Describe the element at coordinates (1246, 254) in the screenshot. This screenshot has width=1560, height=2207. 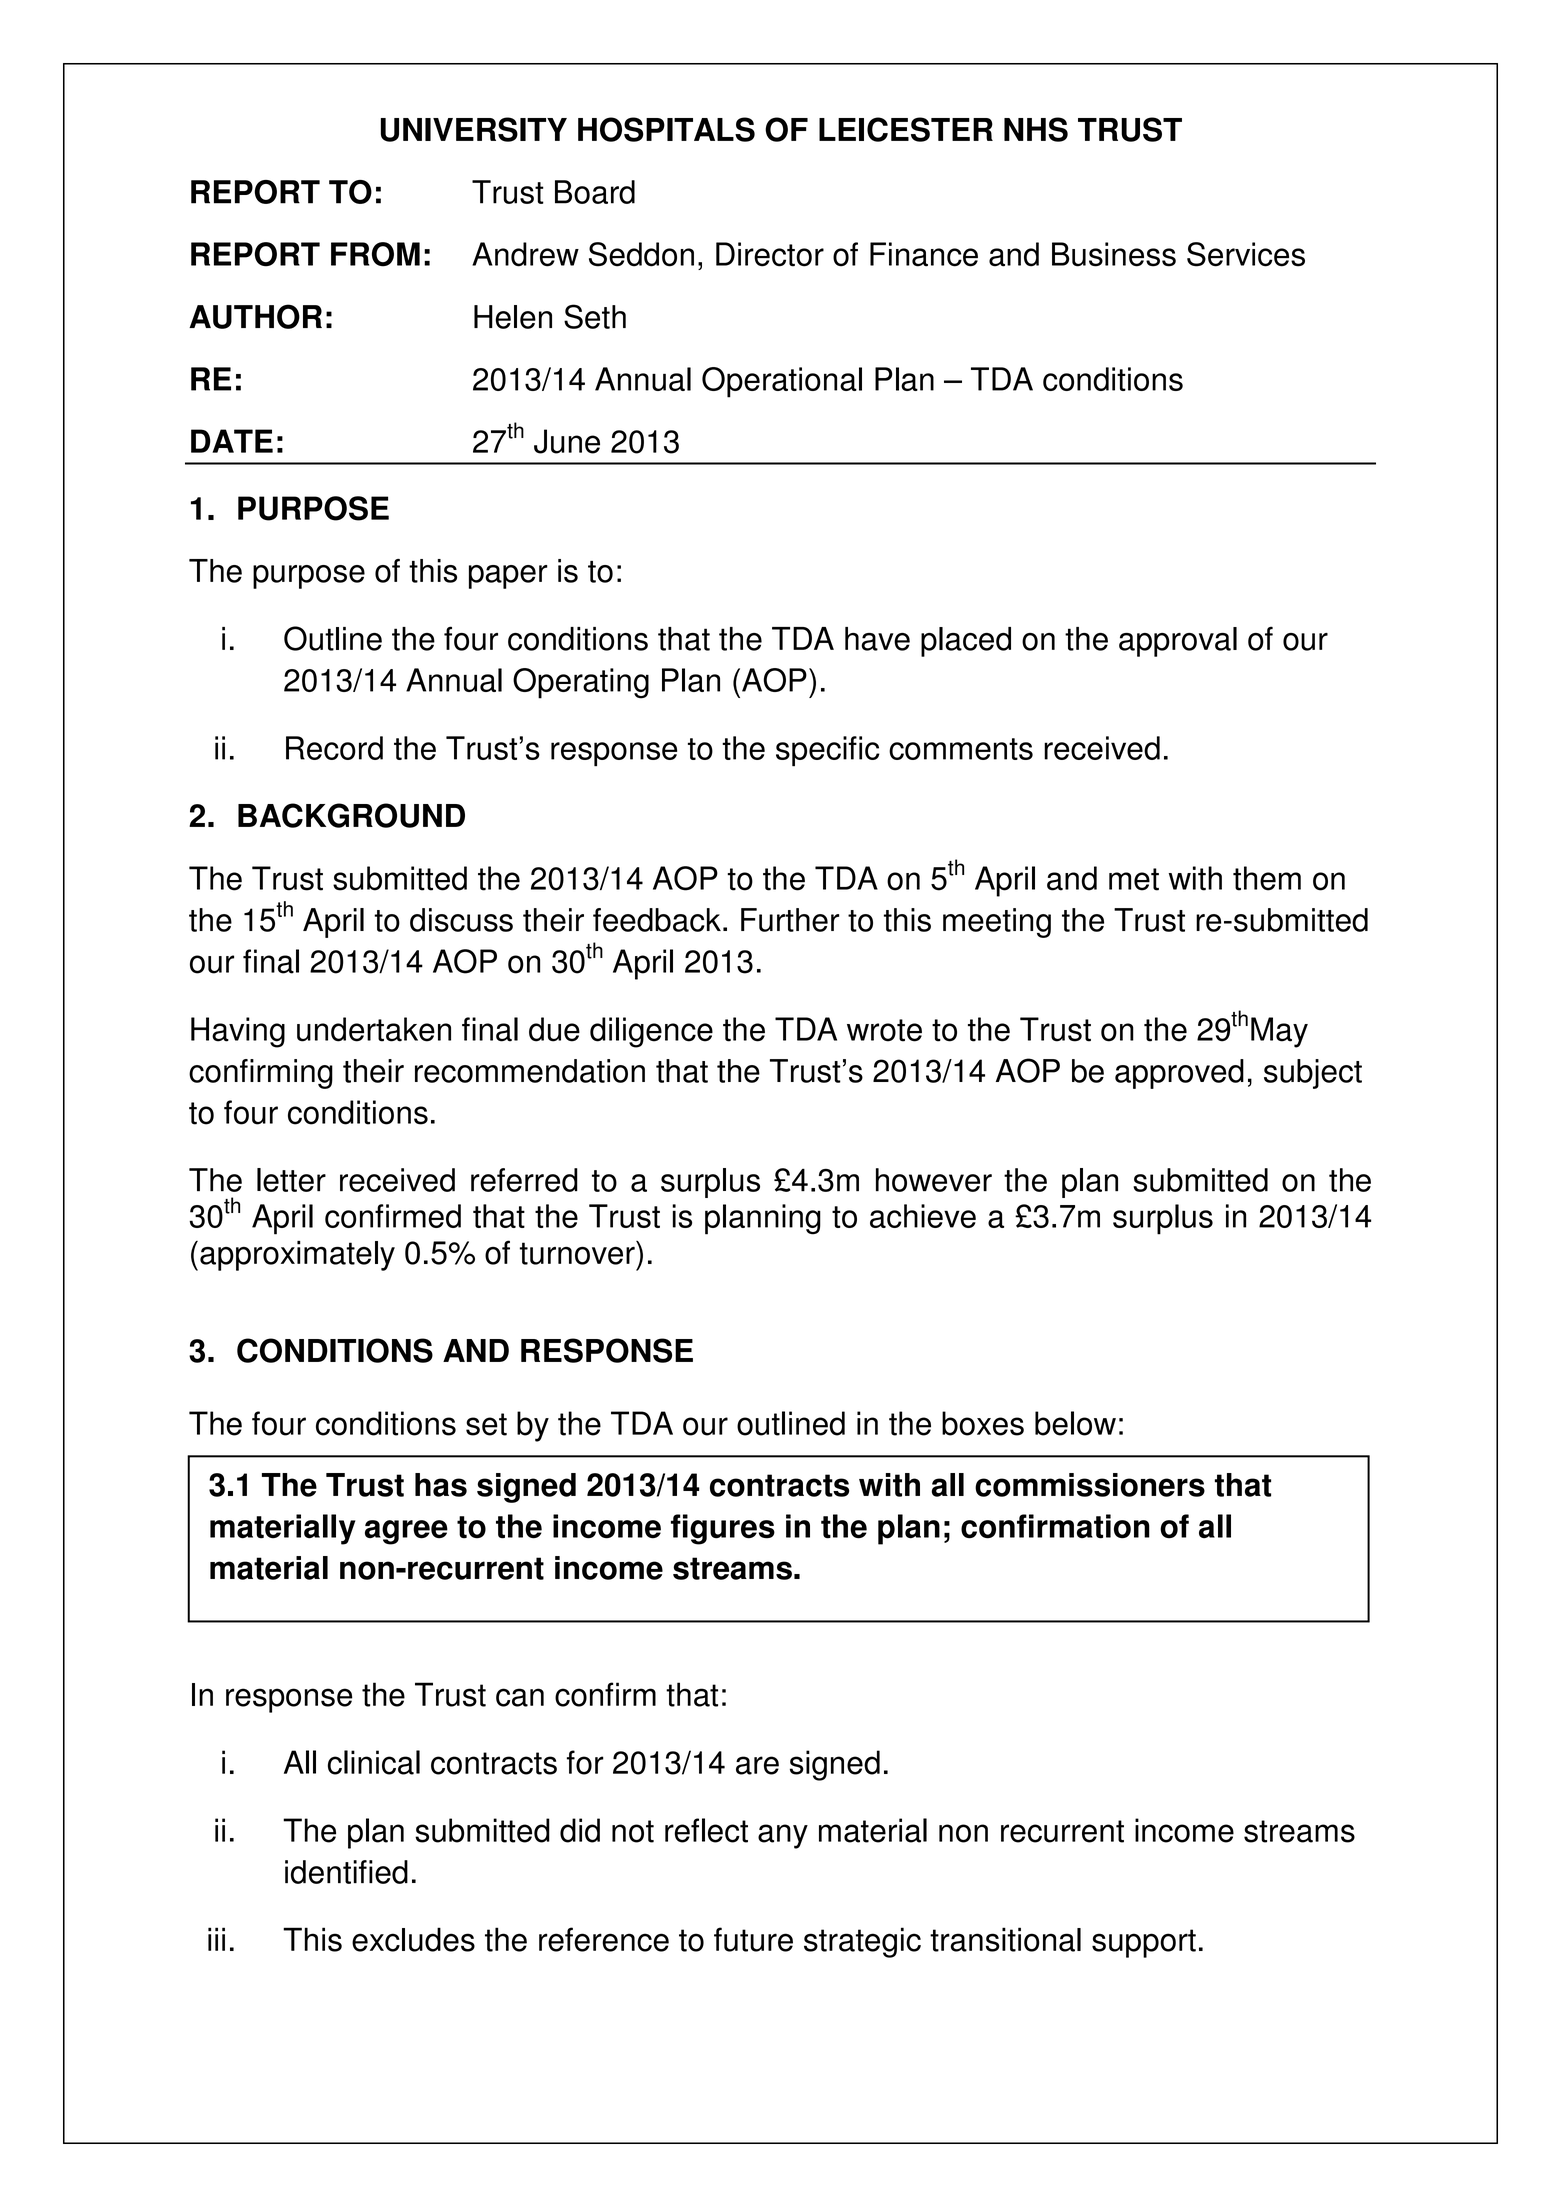
I see `Services` at that location.
